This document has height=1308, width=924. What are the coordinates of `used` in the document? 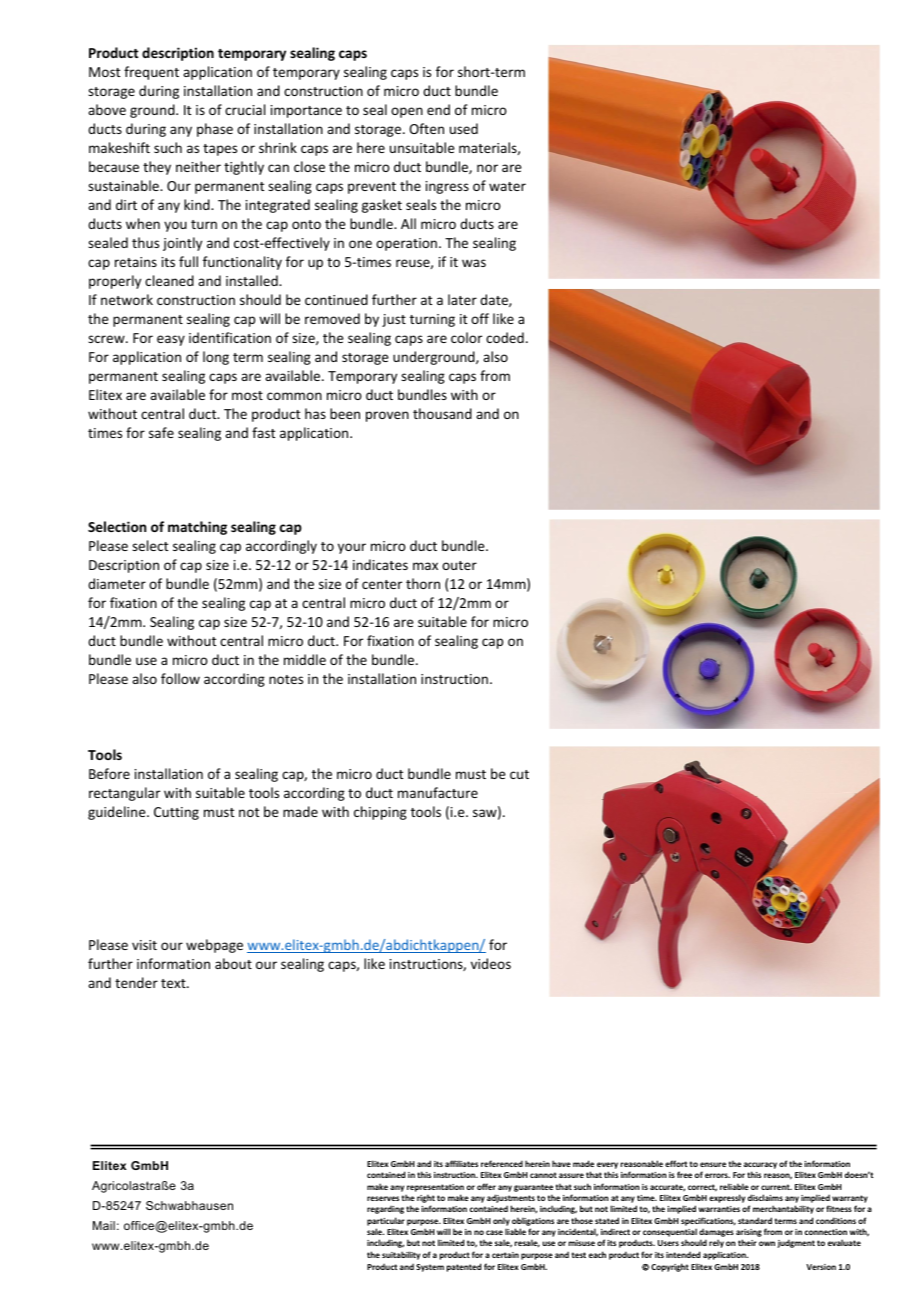 It's located at (464, 128).
